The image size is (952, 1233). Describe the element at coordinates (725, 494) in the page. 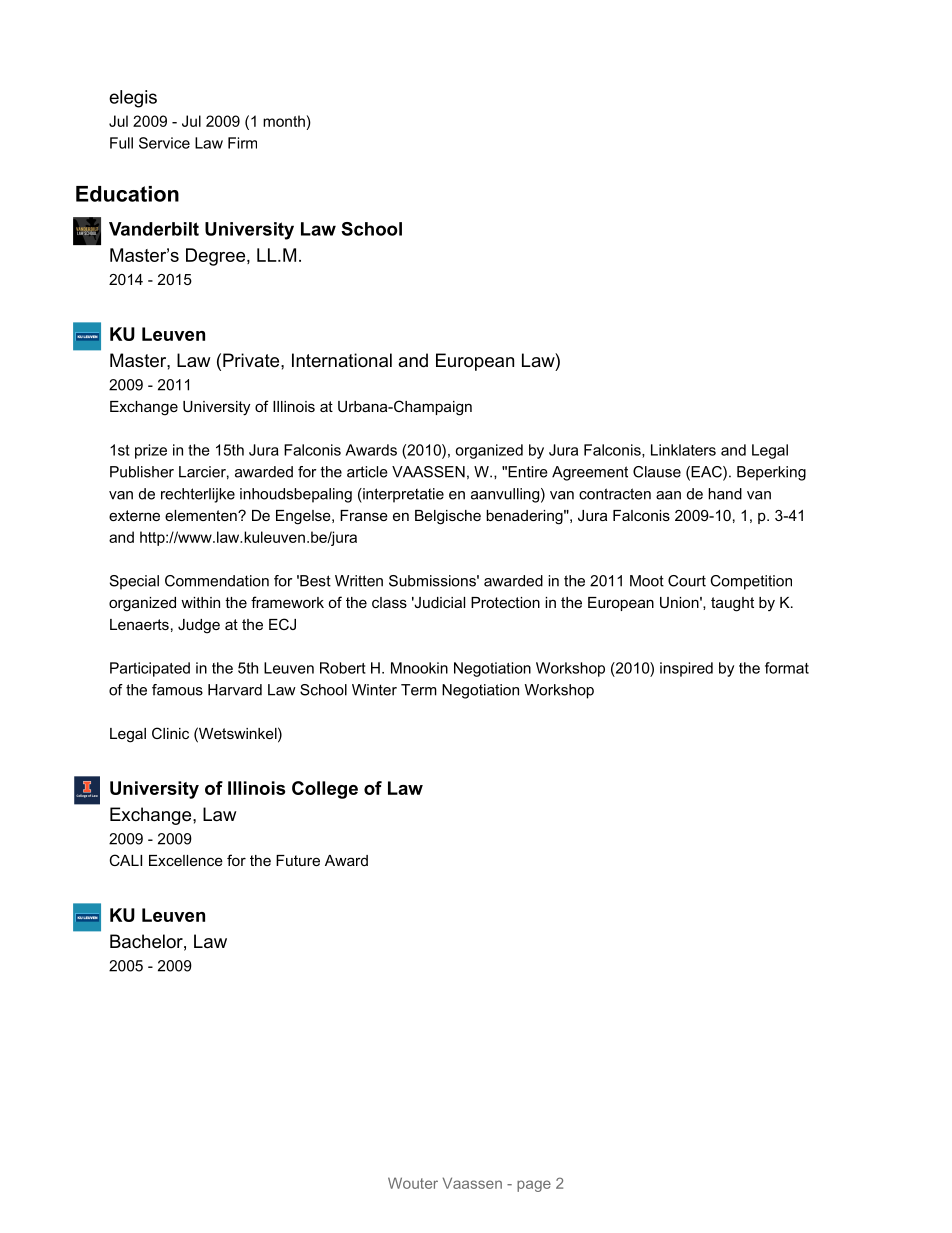

I see `hand` at that location.
